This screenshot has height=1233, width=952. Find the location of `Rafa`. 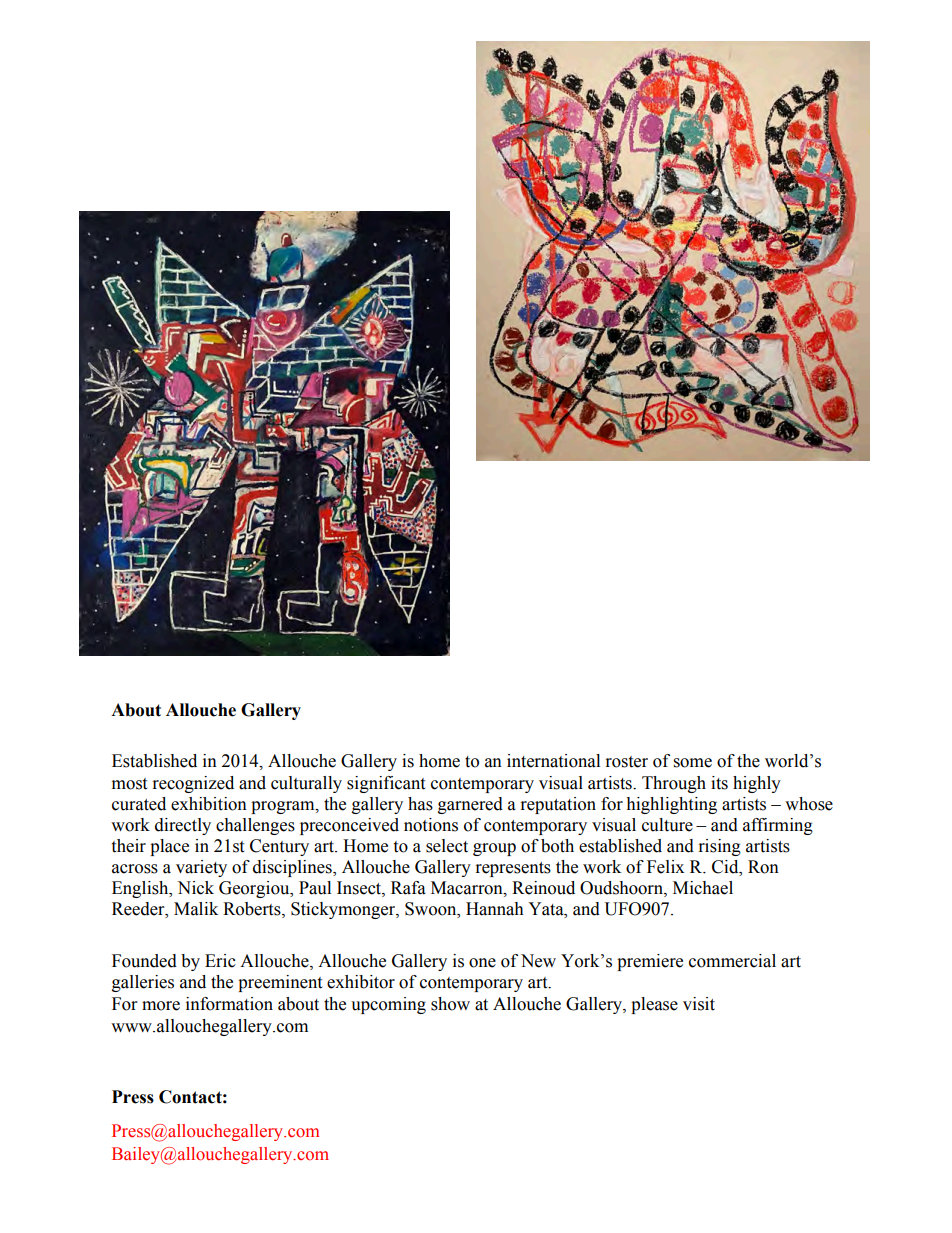

Rafa is located at coordinates (408, 888).
